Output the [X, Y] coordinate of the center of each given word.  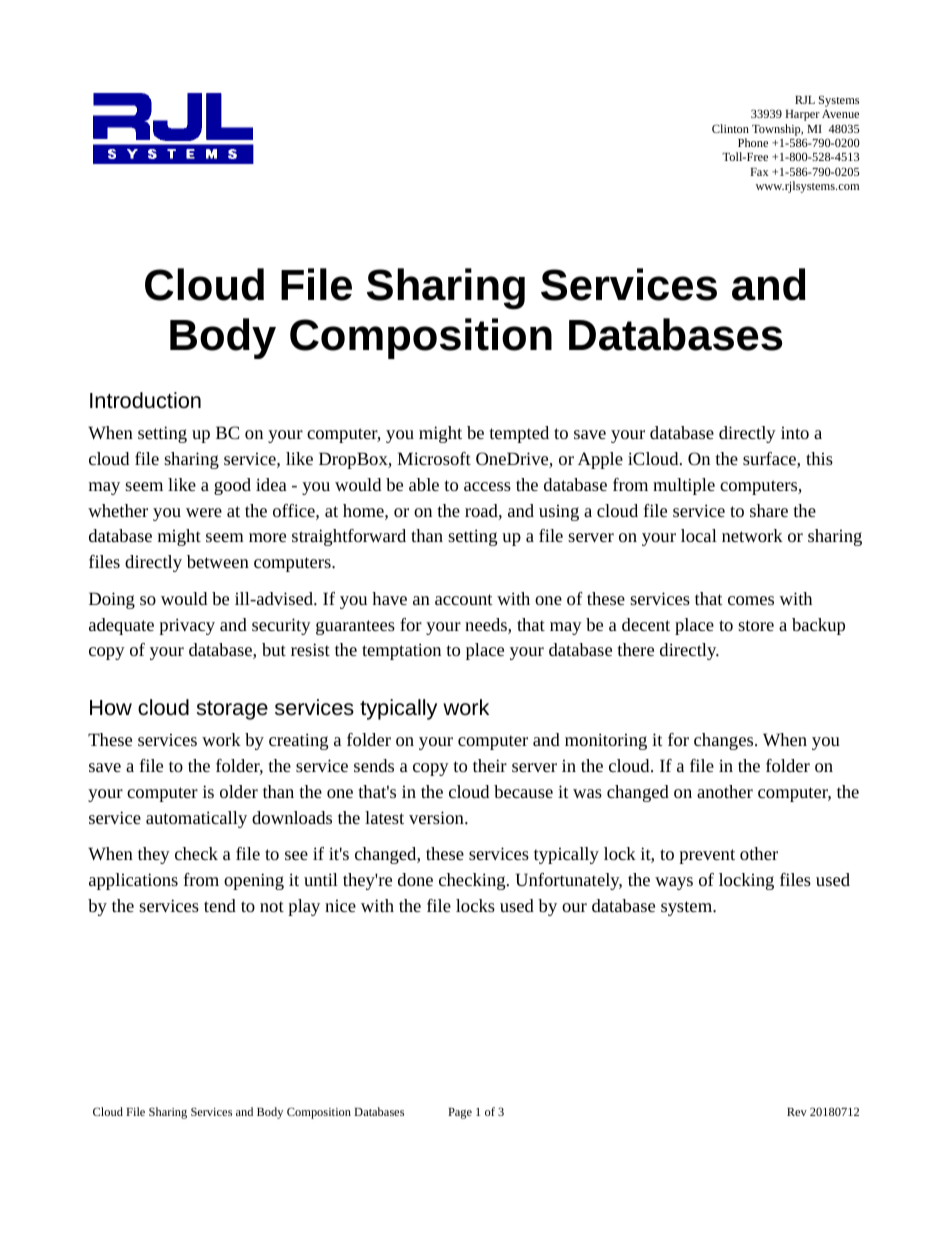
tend [220, 905]
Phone [753, 142]
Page [460, 1113]
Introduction [145, 400]
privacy [187, 626]
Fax [759, 172]
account [464, 599]
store [756, 625]
